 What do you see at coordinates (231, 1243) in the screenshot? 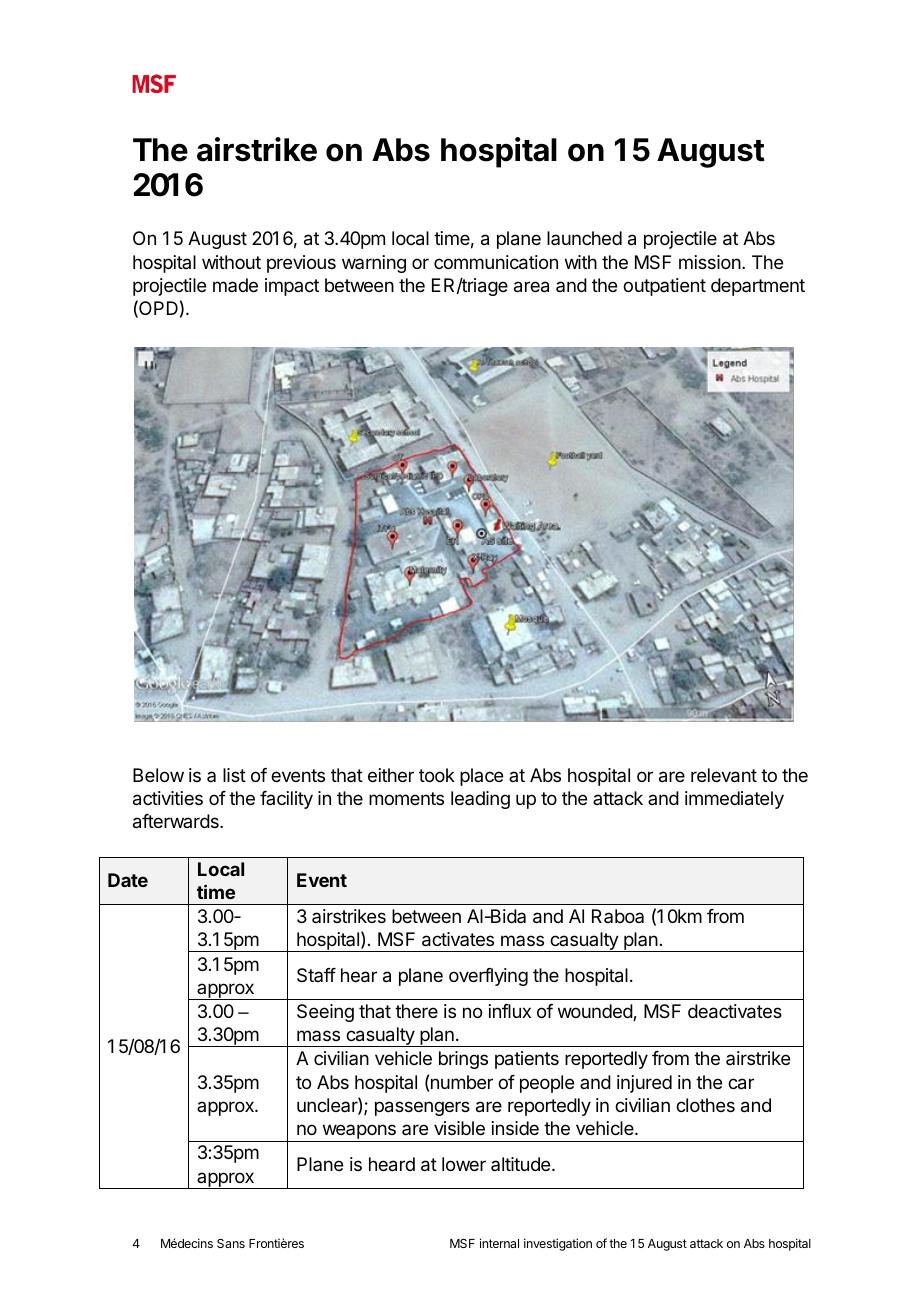
I see `Sans` at bounding box center [231, 1243].
